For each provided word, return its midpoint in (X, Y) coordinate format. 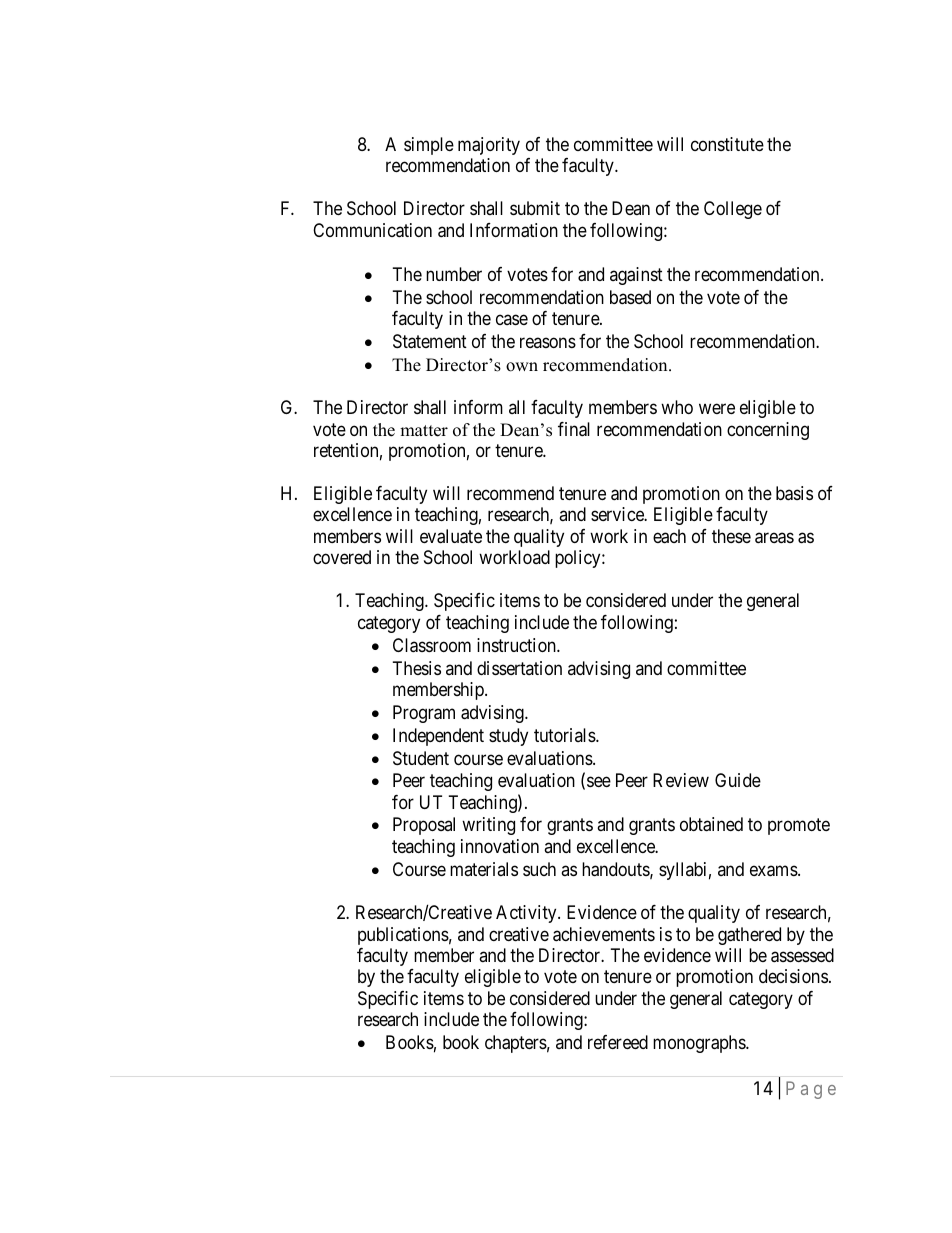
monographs (700, 1044)
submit (535, 208)
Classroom (432, 645)
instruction (517, 645)
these (731, 536)
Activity (527, 914)
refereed (618, 1042)
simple (429, 146)
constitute (727, 144)
